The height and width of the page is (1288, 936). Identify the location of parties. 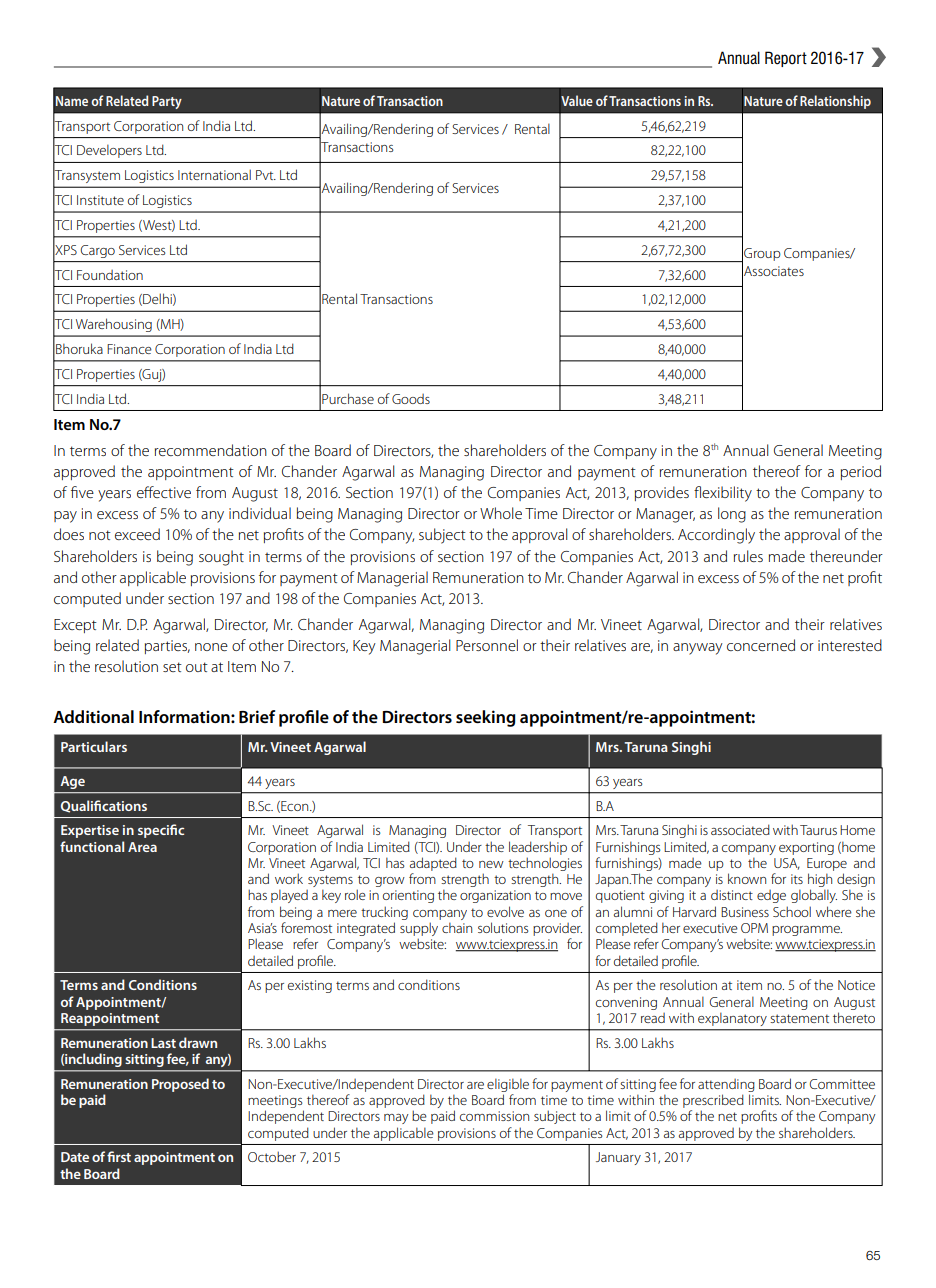
(167, 647).
